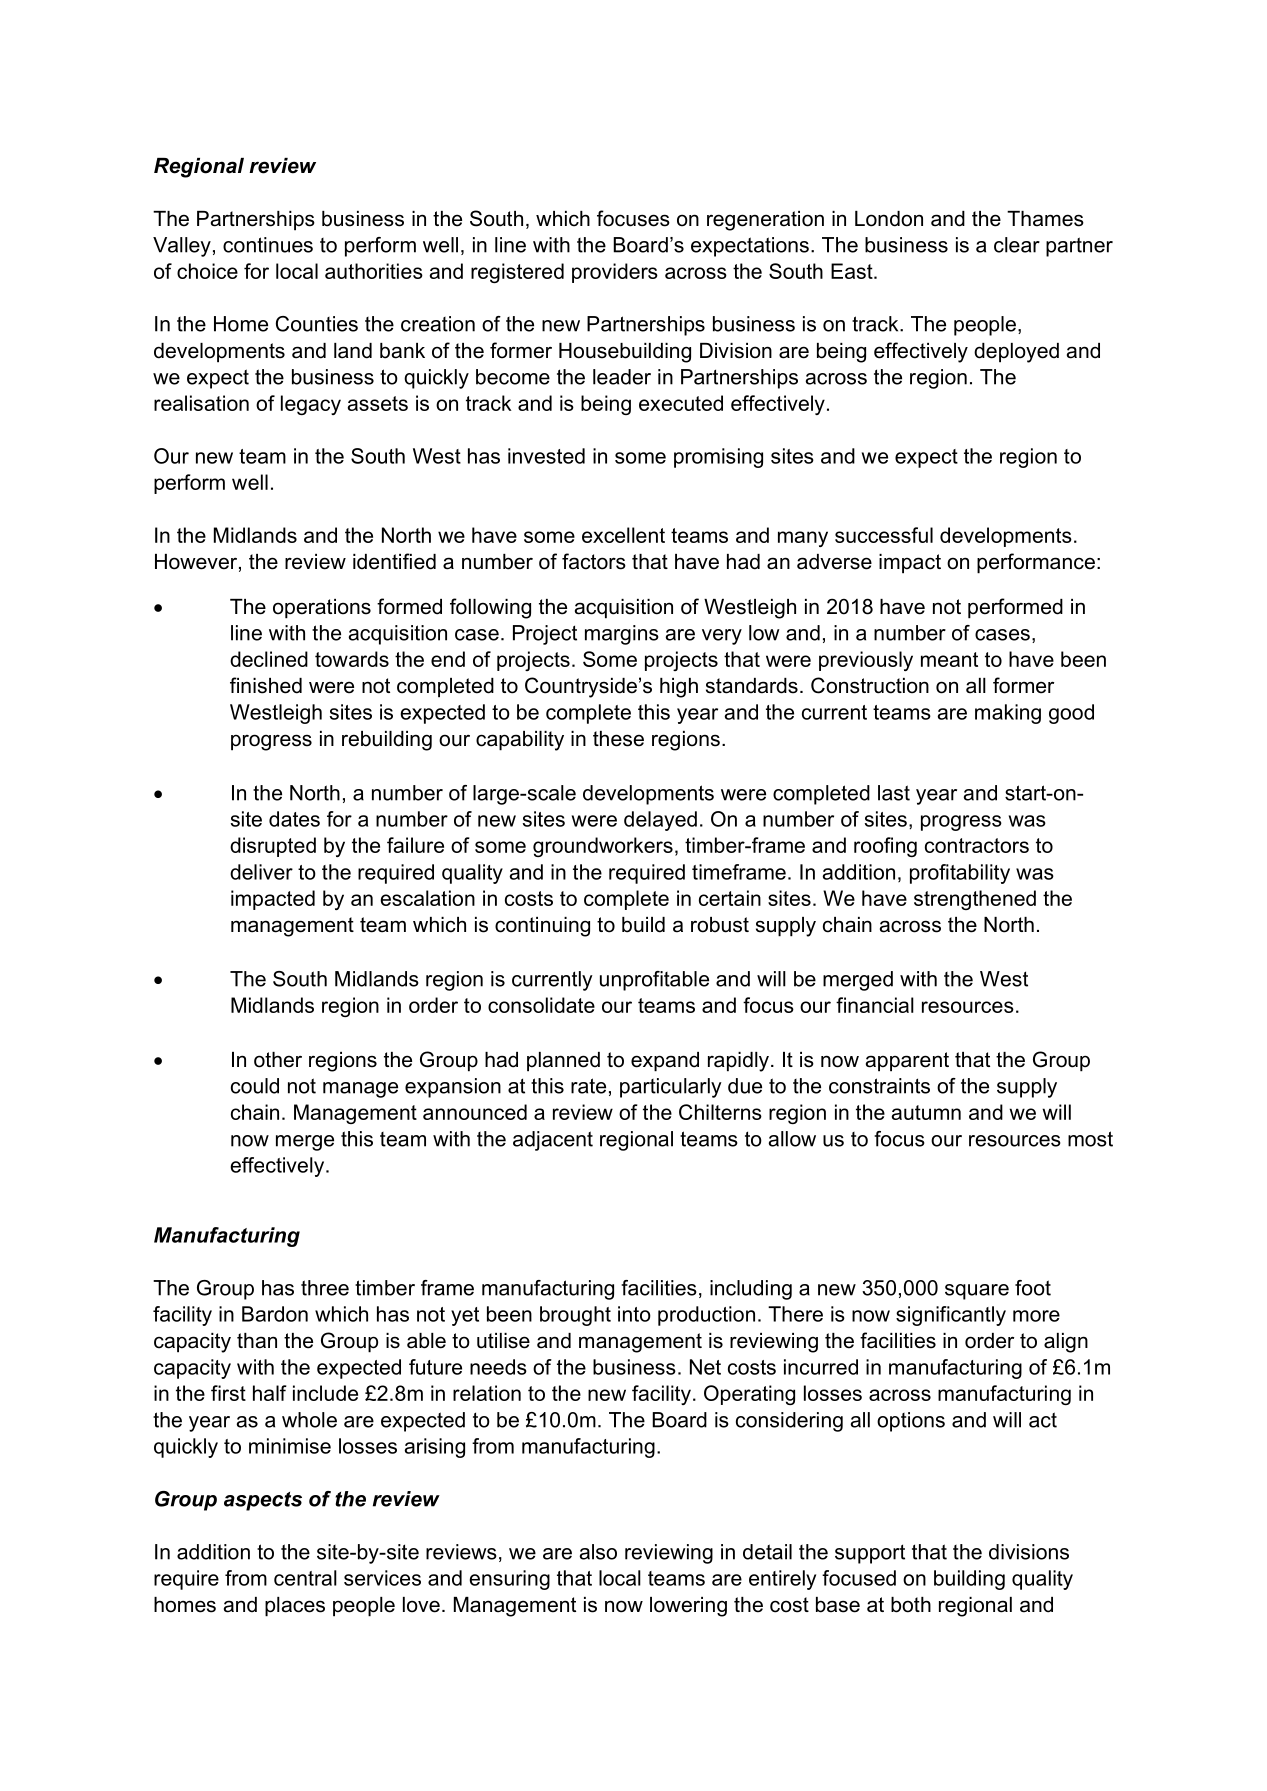 This page has height=1791, width=1267. What do you see at coordinates (1017, 245) in the page?
I see `clear` at bounding box center [1017, 245].
